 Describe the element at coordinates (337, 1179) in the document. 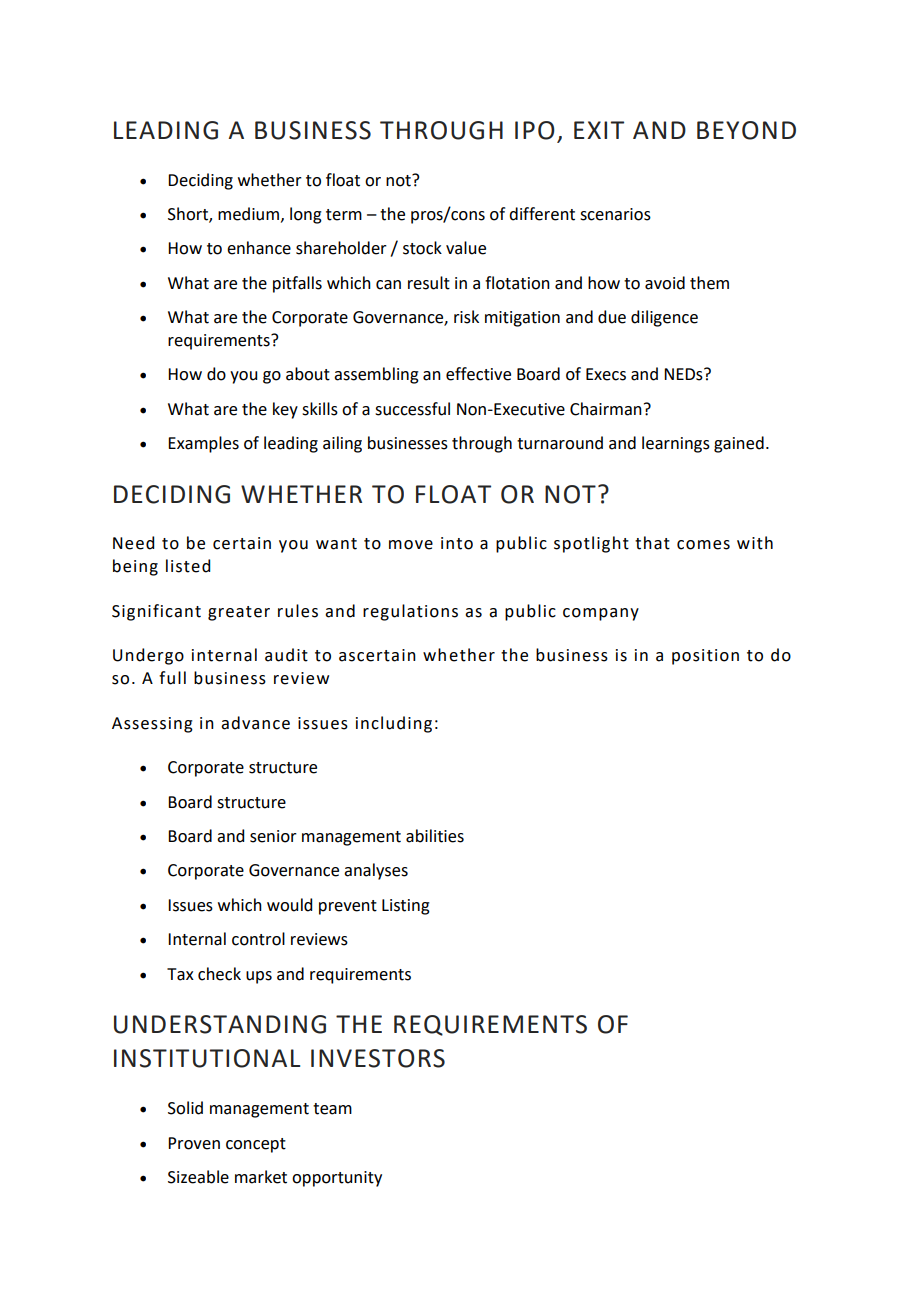

I see `opportunity` at that location.
